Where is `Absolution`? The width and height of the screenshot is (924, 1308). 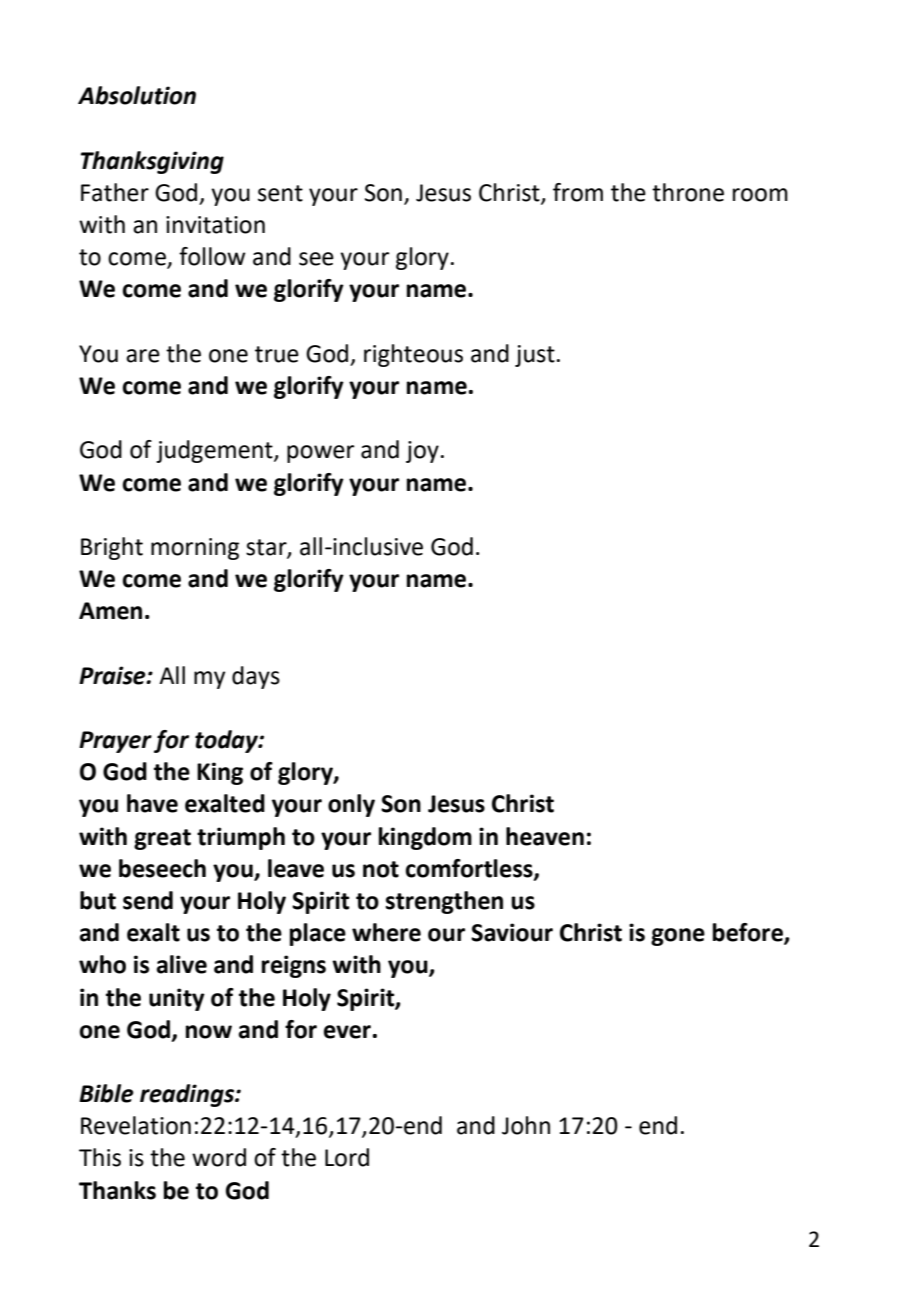
Absolution is located at coordinates (137, 95).
